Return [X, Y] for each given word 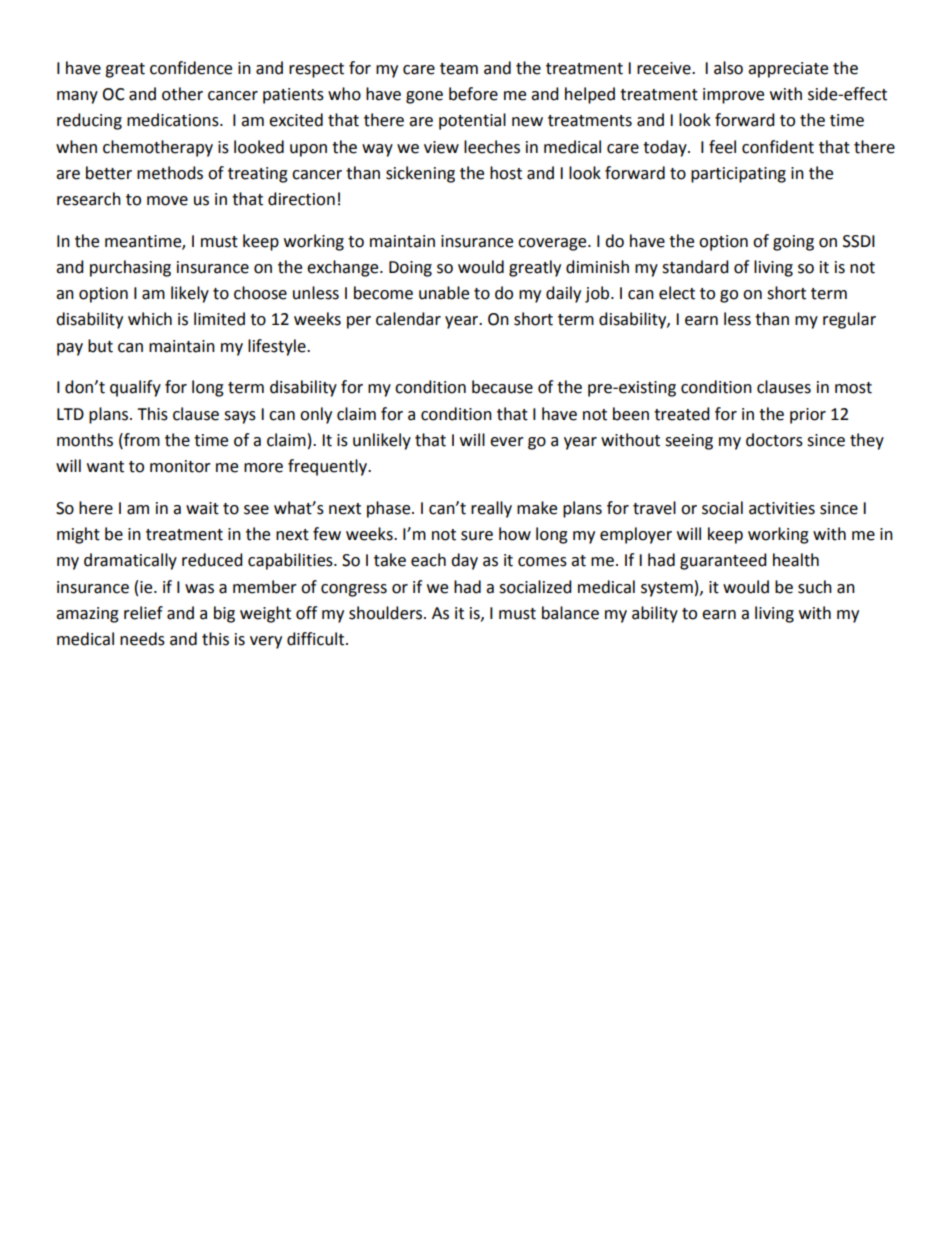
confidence [191, 68]
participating [738, 175]
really [491, 509]
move [167, 201]
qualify [135, 388]
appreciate [788, 70]
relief [143, 613]
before [473, 94]
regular [849, 320]
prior [808, 416]
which [150, 319]
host [506, 173]
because [502, 387]
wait [202, 508]
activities [782, 508]
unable [444, 293]
